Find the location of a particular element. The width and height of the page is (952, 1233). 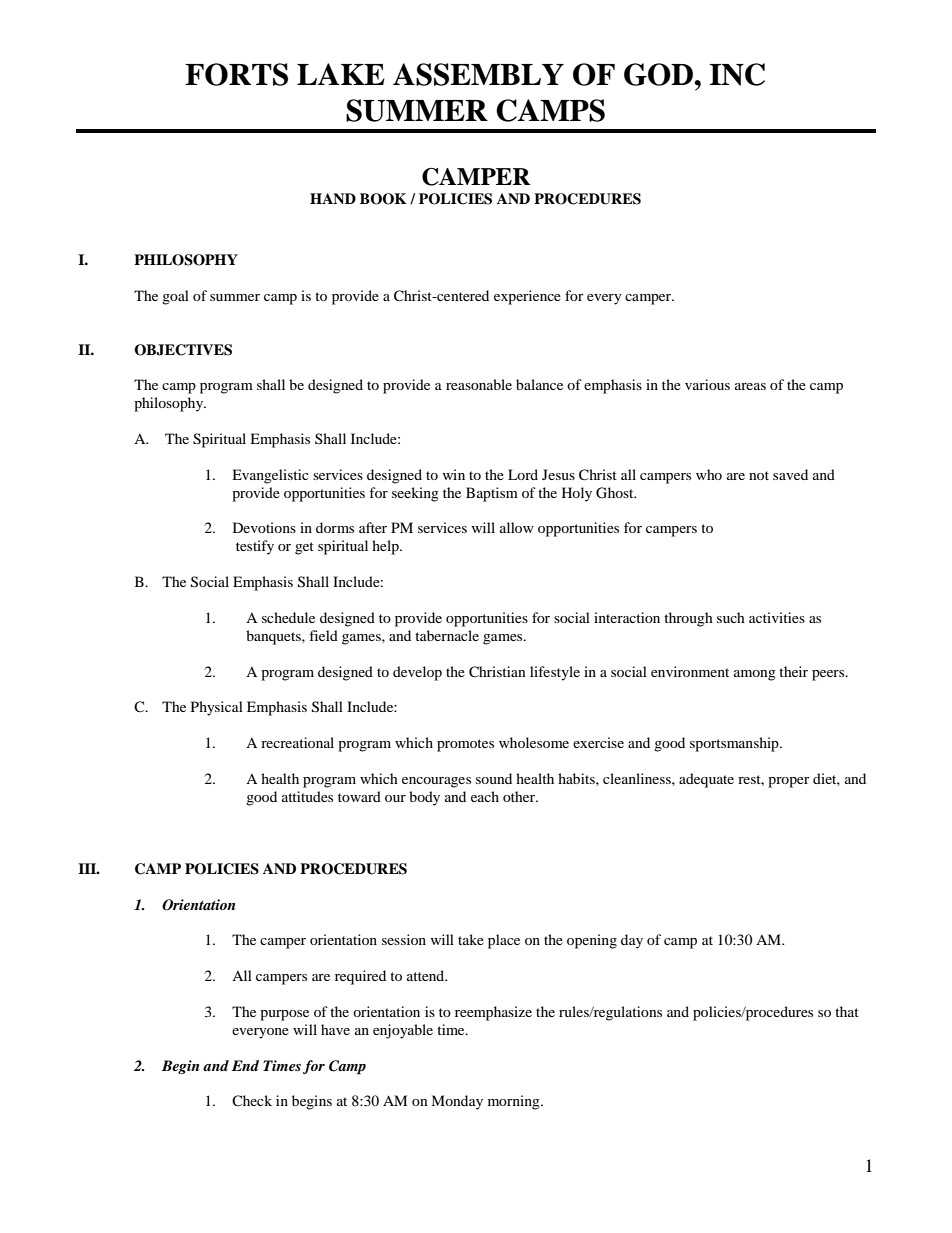

proper is located at coordinates (789, 782).
